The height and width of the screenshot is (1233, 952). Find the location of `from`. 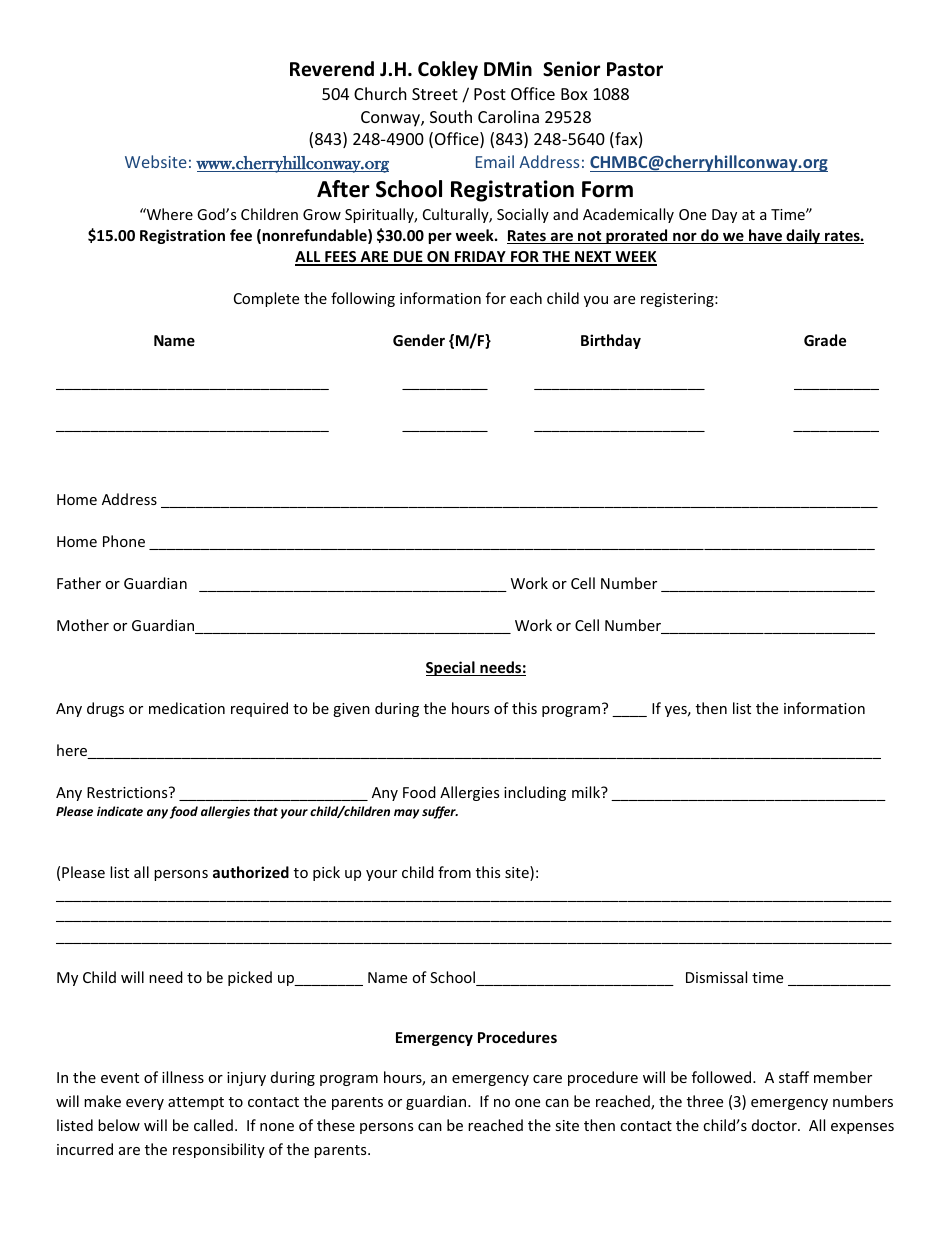

from is located at coordinates (454, 872).
